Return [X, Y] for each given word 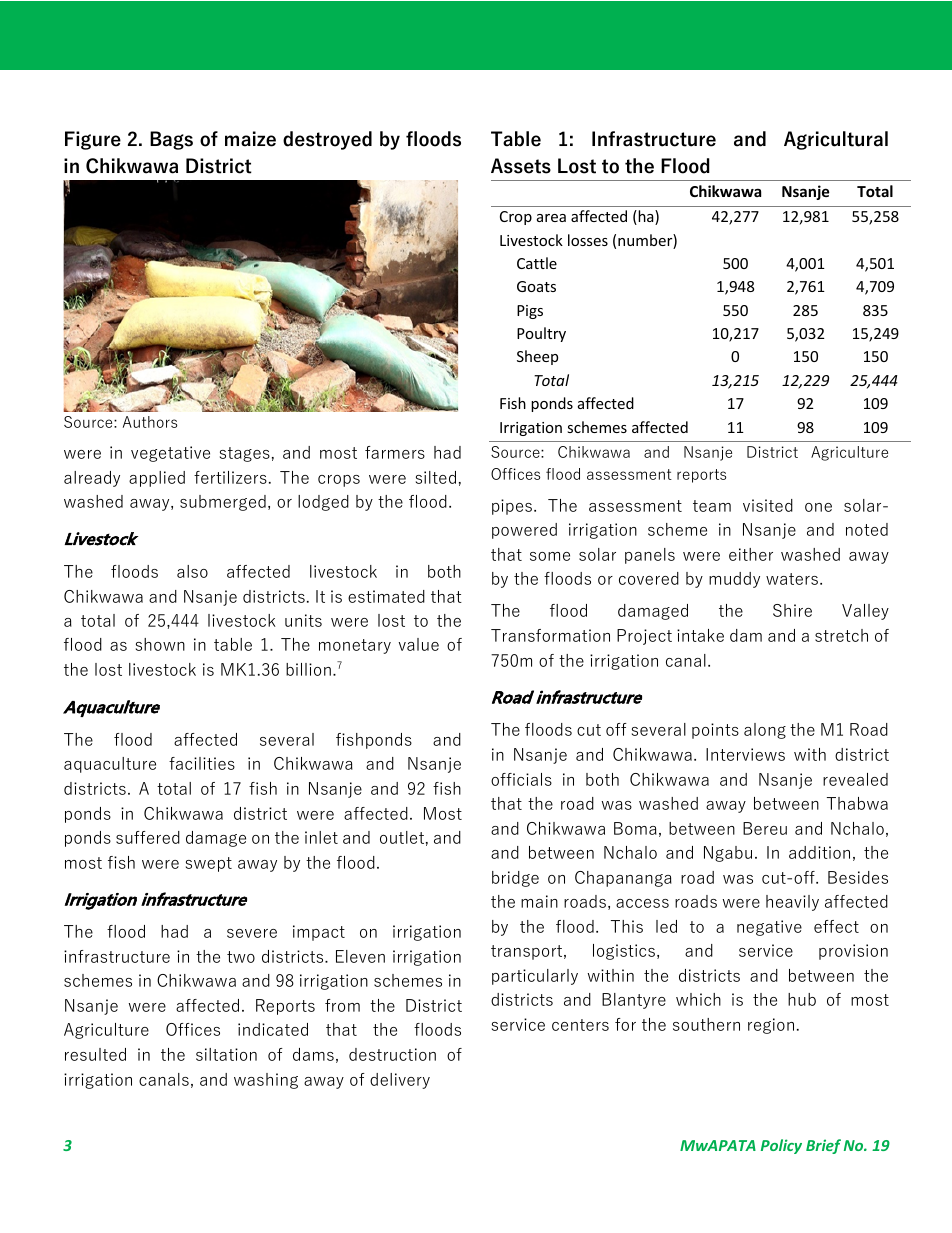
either [751, 554]
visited [768, 505]
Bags [171, 140]
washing [266, 1081]
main [539, 901]
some [550, 556]
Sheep [537, 357]
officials [521, 779]
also [192, 571]
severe [252, 933]
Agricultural [836, 140]
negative [769, 928]
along [765, 731]
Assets [521, 166]
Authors [150, 422]
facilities [202, 763]
